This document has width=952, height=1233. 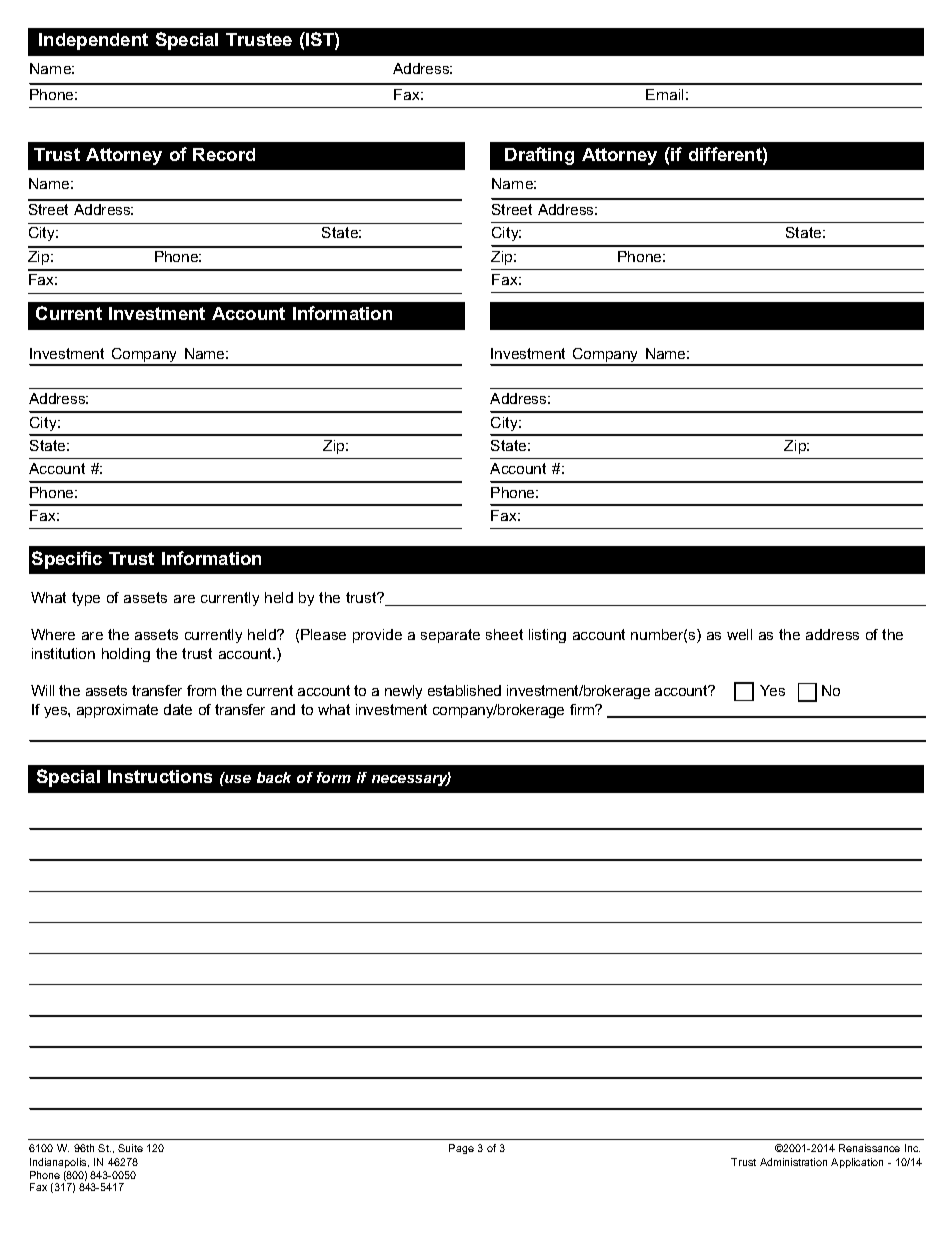 What do you see at coordinates (739, 634) in the document?
I see `well` at bounding box center [739, 634].
